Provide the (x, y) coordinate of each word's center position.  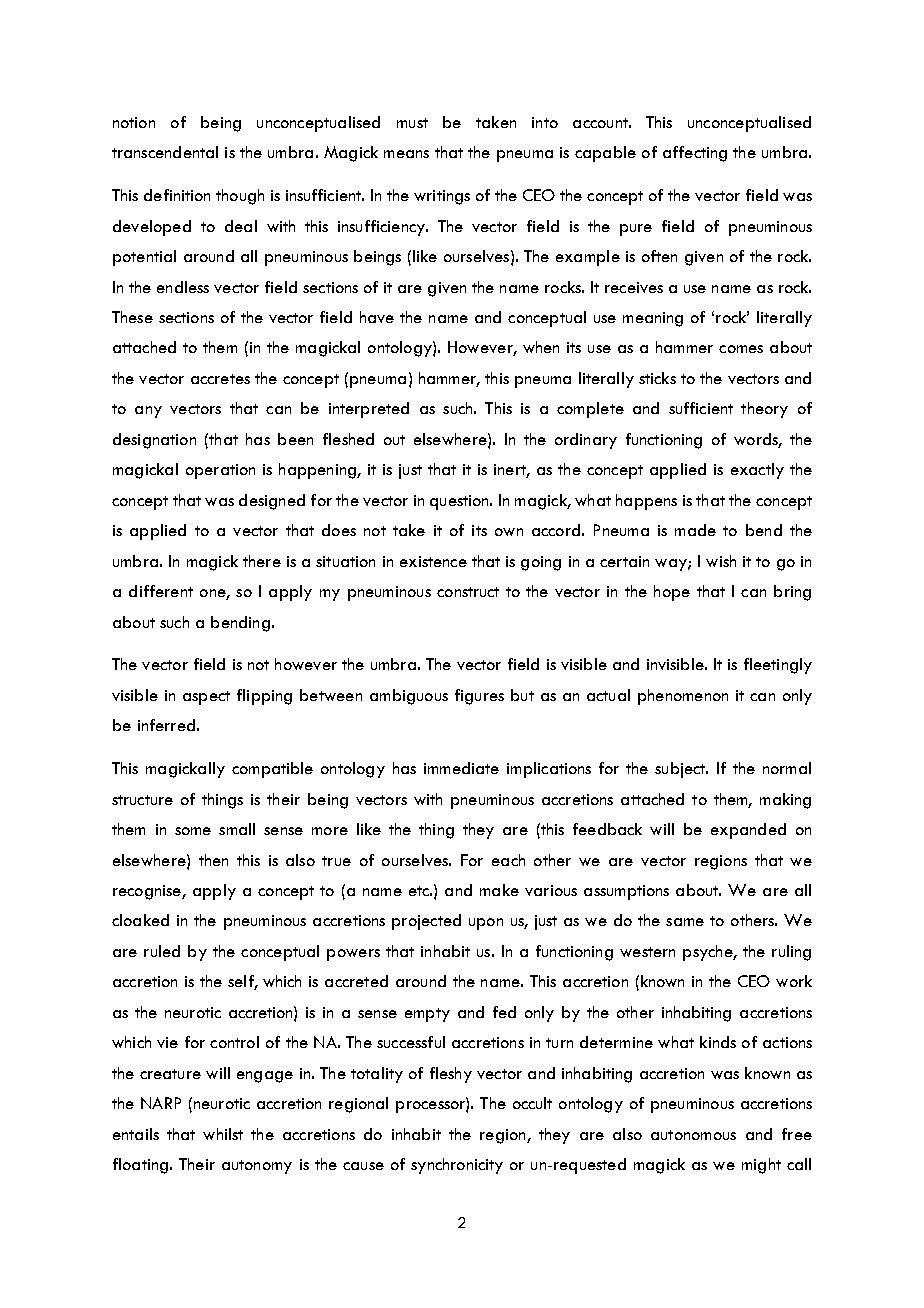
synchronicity (457, 1166)
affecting (695, 154)
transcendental (165, 152)
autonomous (693, 1135)
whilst (223, 1134)
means (406, 154)
